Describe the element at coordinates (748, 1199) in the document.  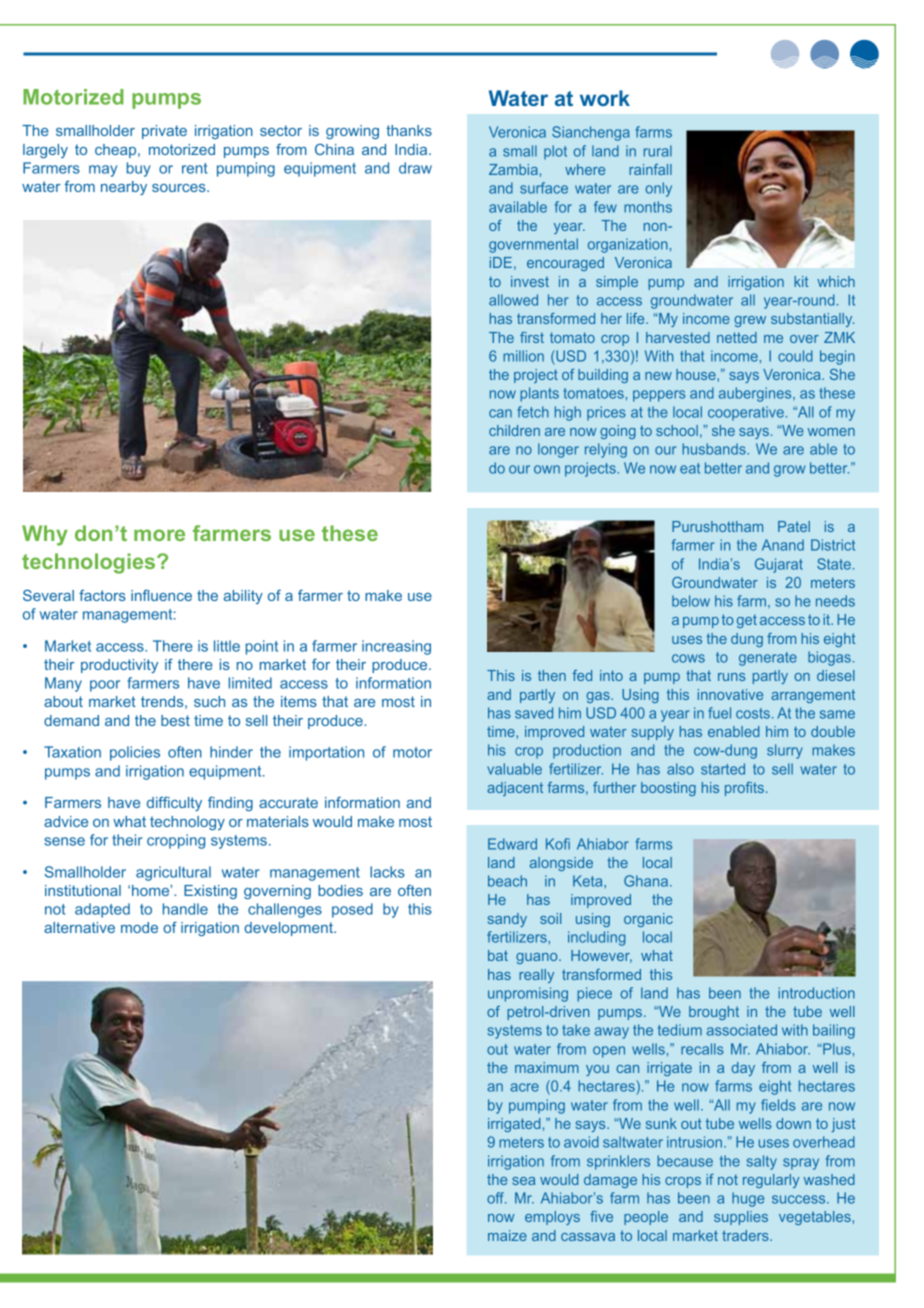
I see `huge` at that location.
